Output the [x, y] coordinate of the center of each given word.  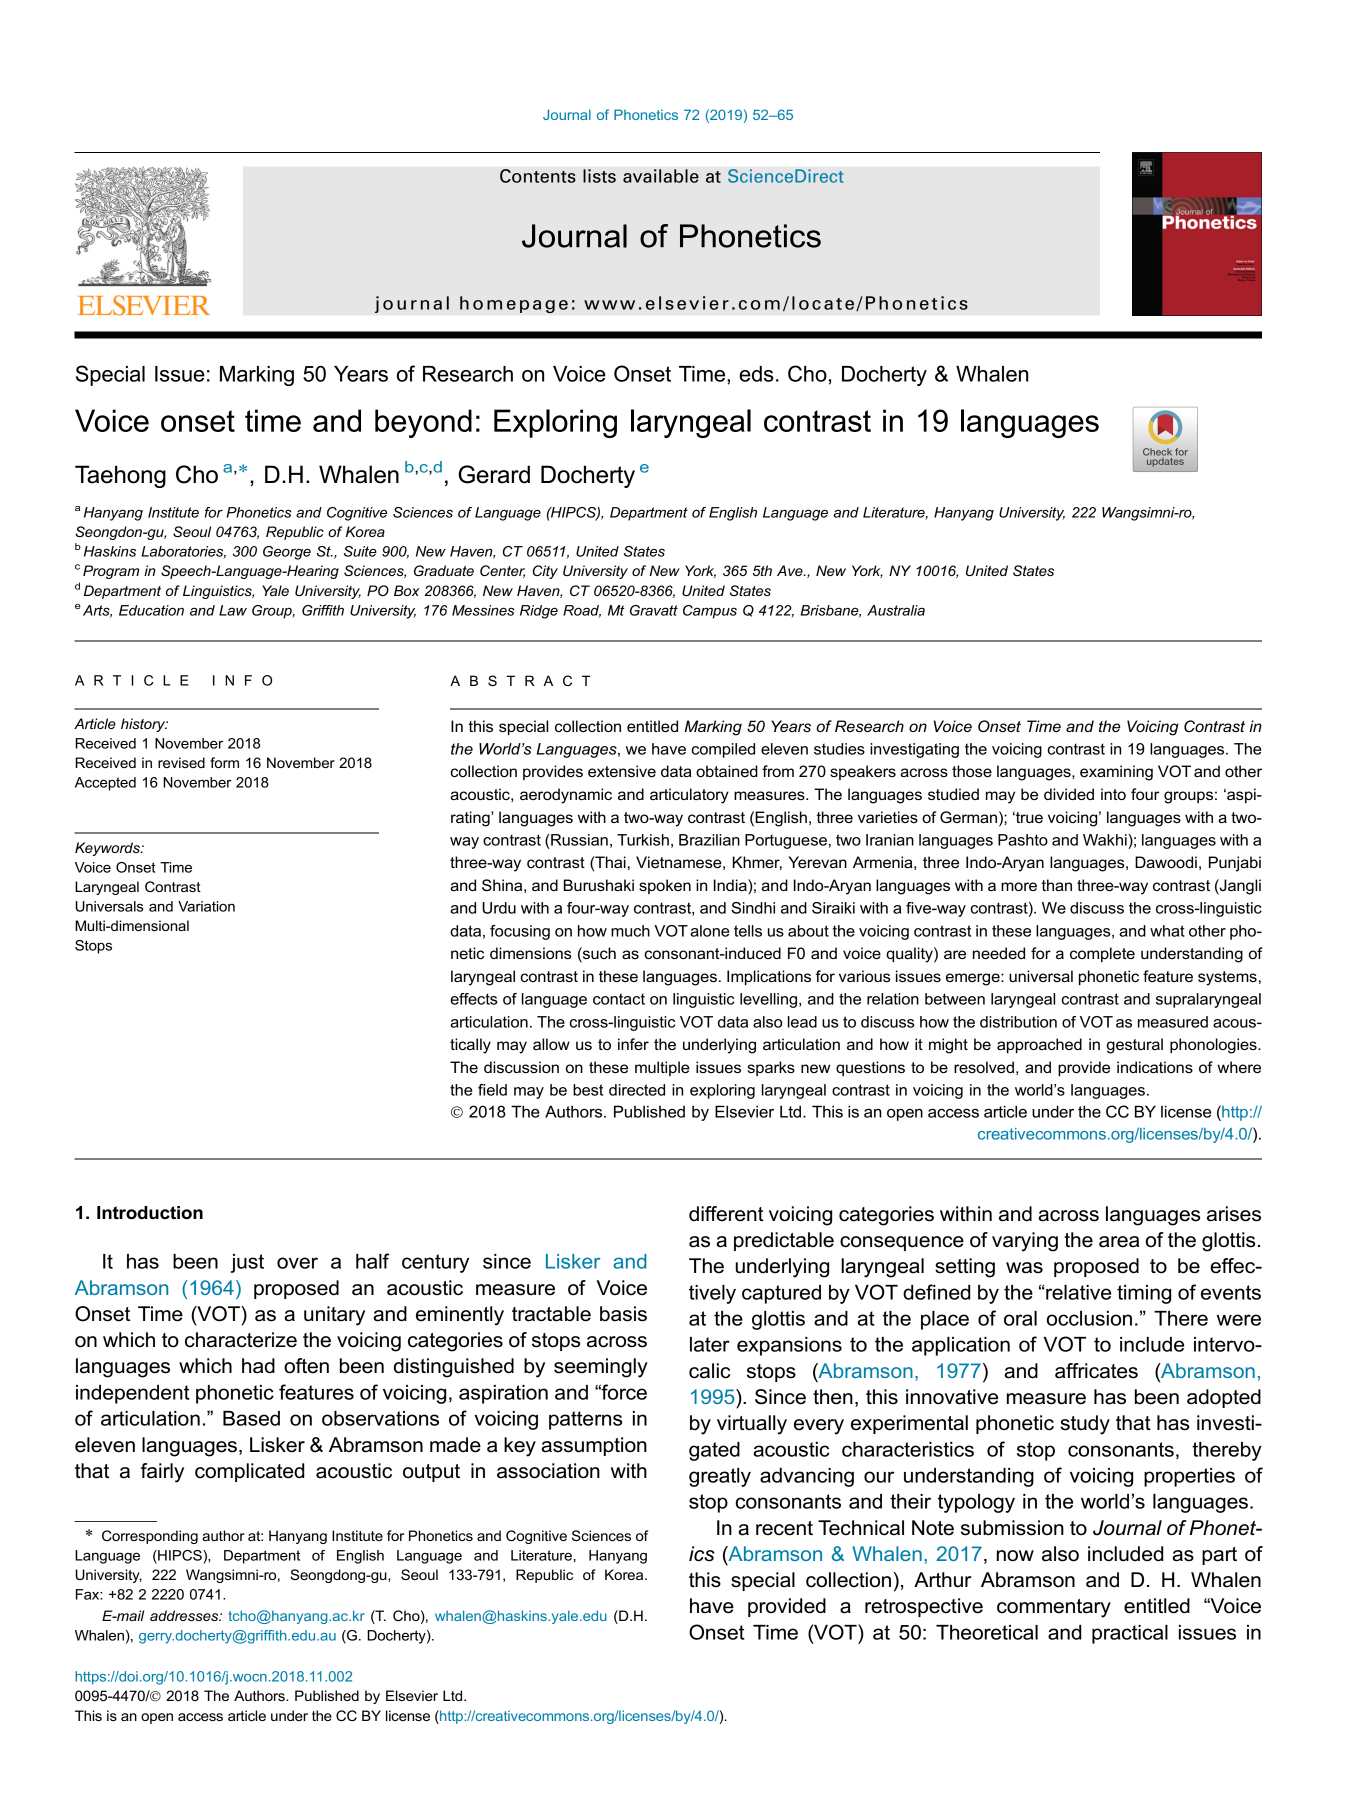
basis [623, 1314]
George [287, 553]
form [224, 762]
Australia [896, 610]
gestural [1135, 1046]
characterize [241, 1340]
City [545, 572]
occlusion [1089, 1318]
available [661, 176]
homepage [514, 304]
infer [633, 1044]
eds [756, 374]
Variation [206, 906]
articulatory [689, 796]
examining [1116, 773]
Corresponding [150, 1537]
